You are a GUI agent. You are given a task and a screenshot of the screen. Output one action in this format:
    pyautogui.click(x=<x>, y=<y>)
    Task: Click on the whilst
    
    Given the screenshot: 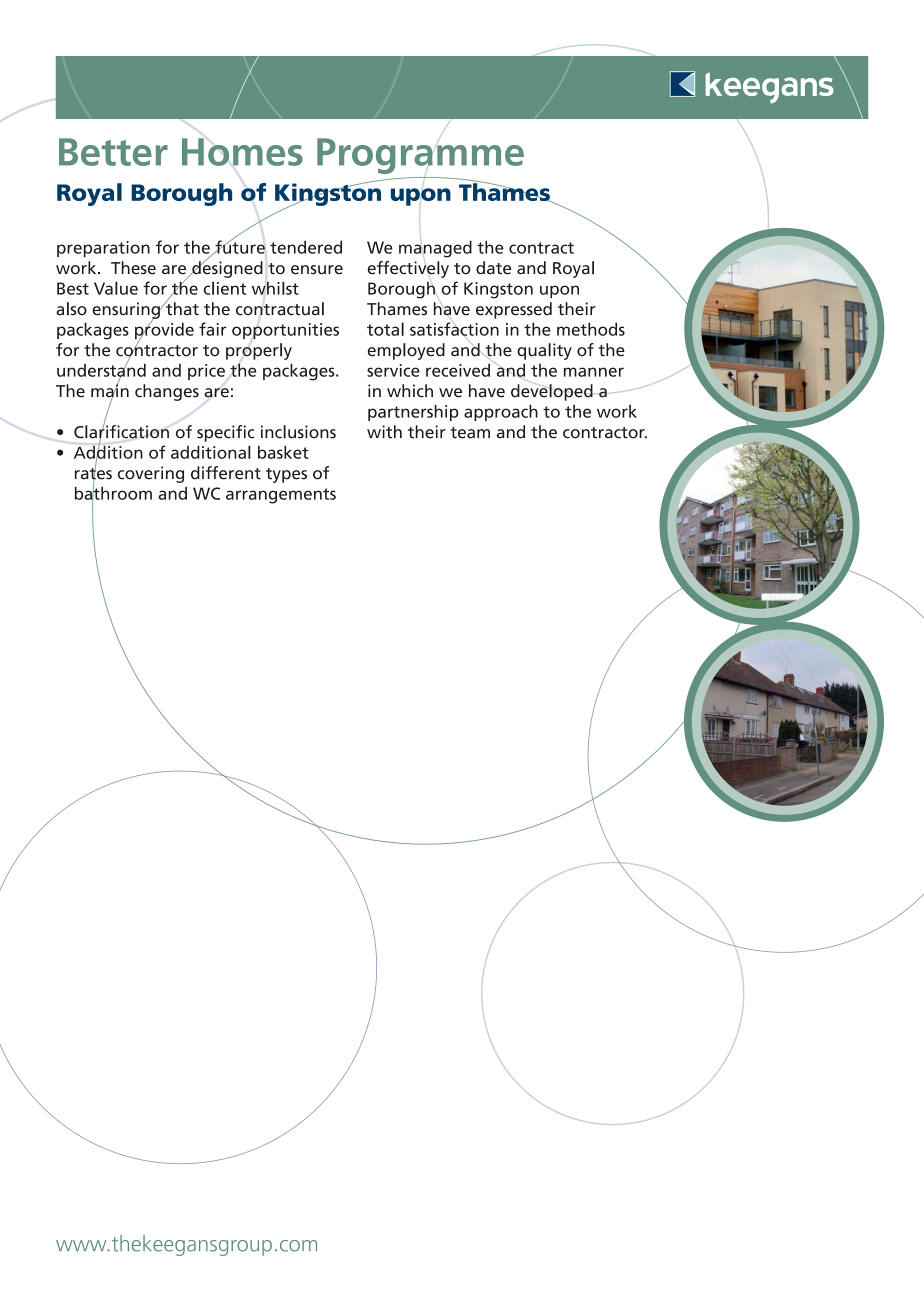 What is the action you would take?
    pyautogui.click(x=275, y=288)
